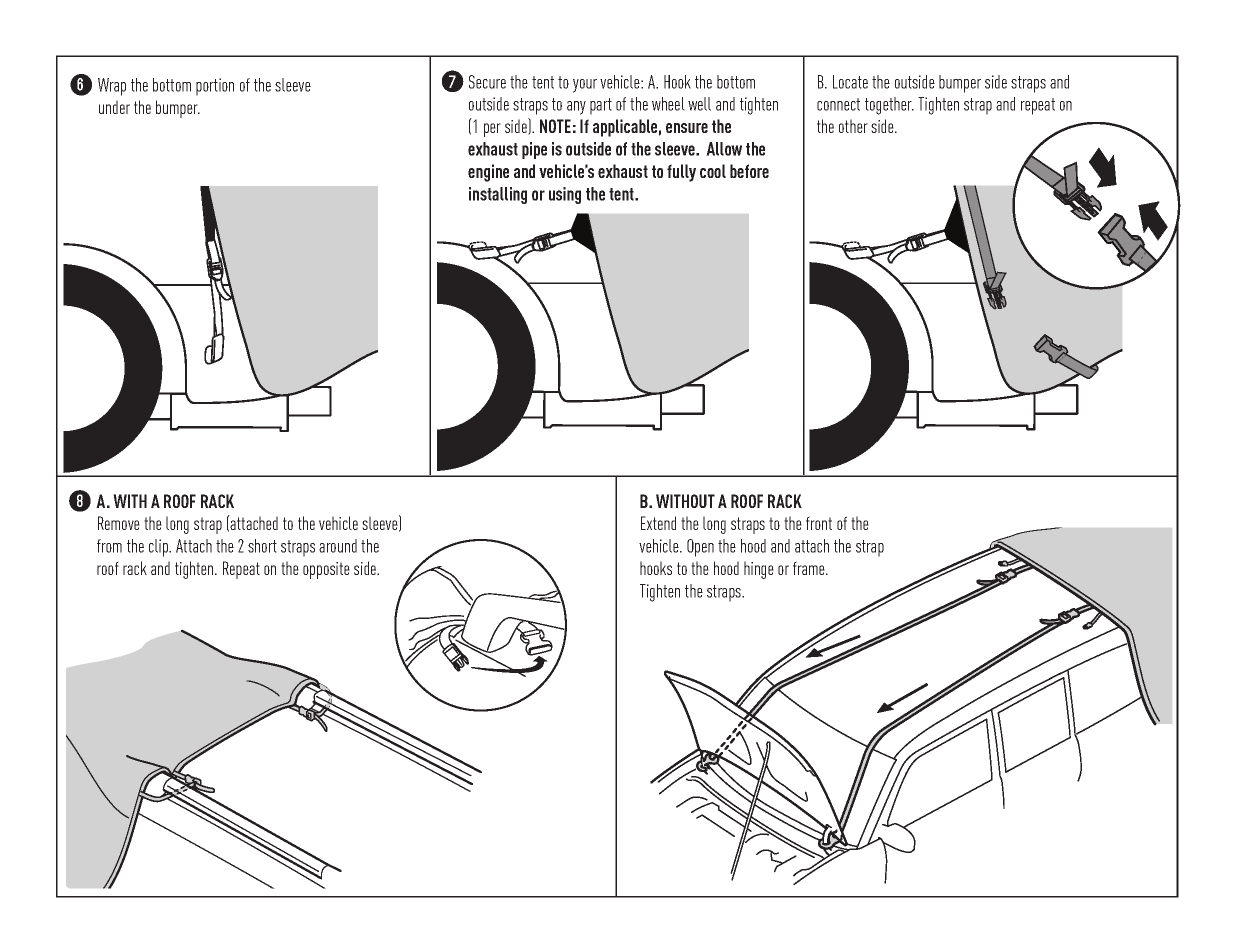  I want to click on using, so click(565, 195).
